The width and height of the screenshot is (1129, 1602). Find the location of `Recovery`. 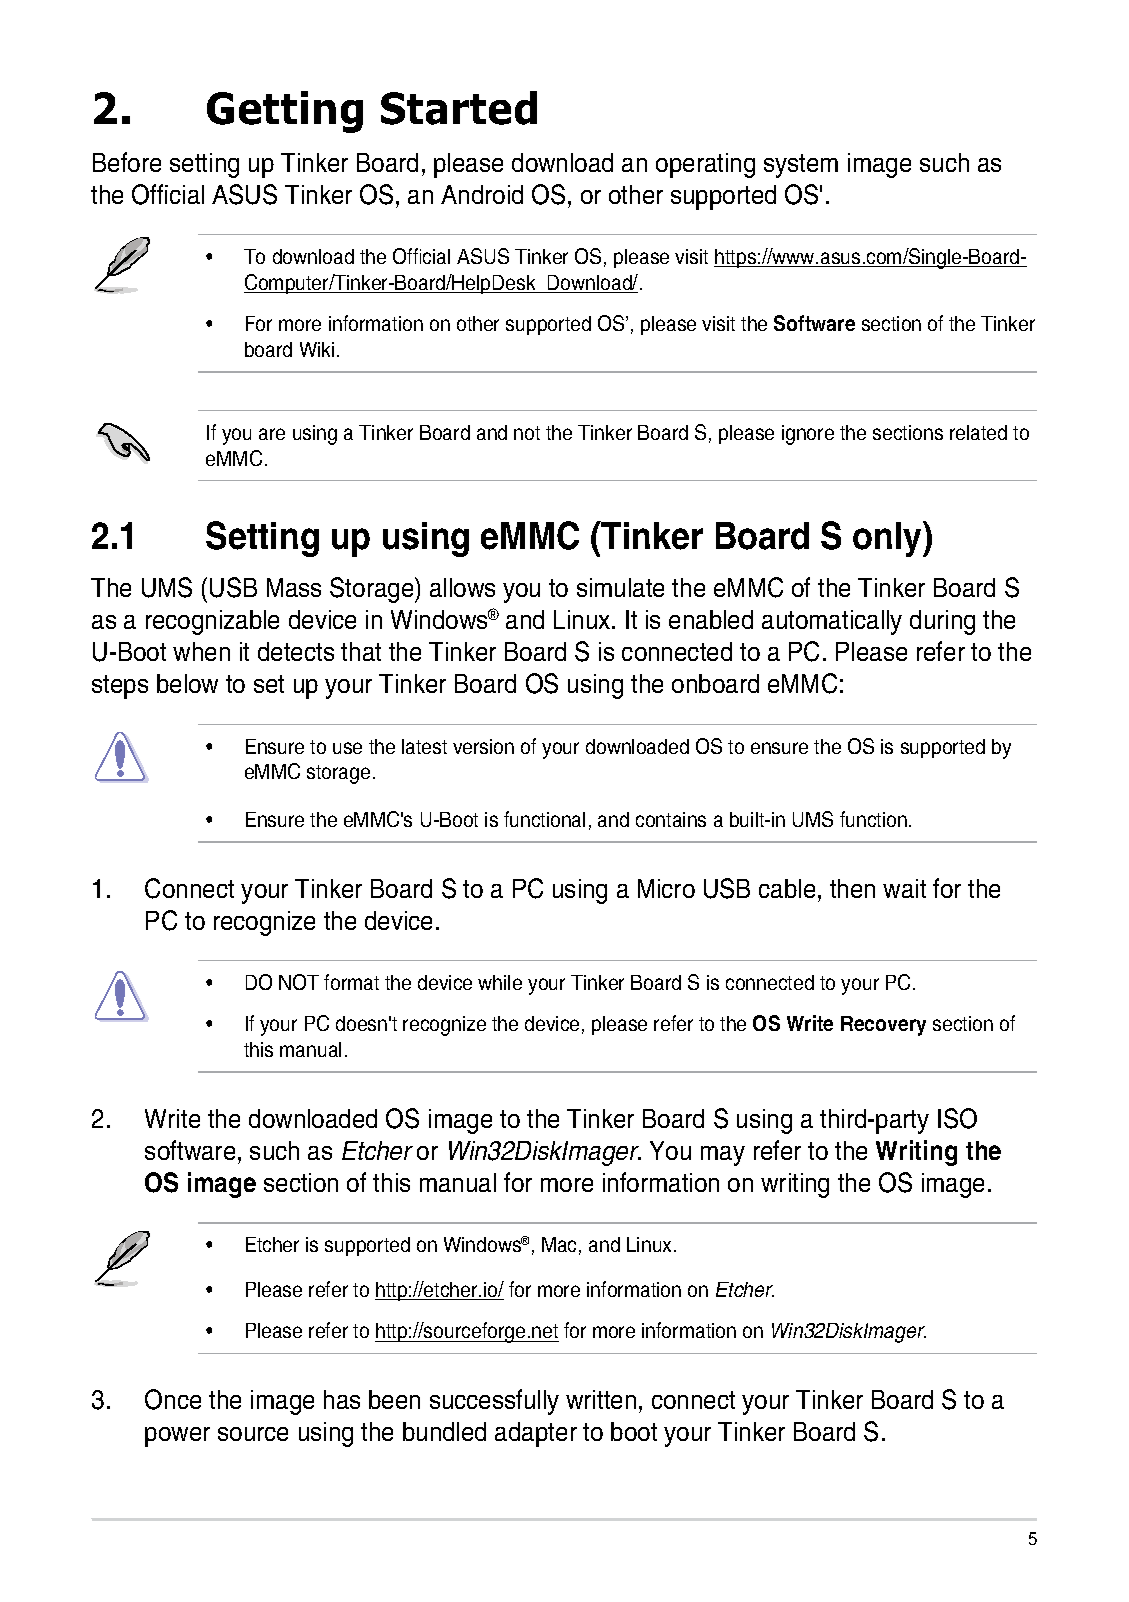

Recovery is located at coordinates (883, 1026).
